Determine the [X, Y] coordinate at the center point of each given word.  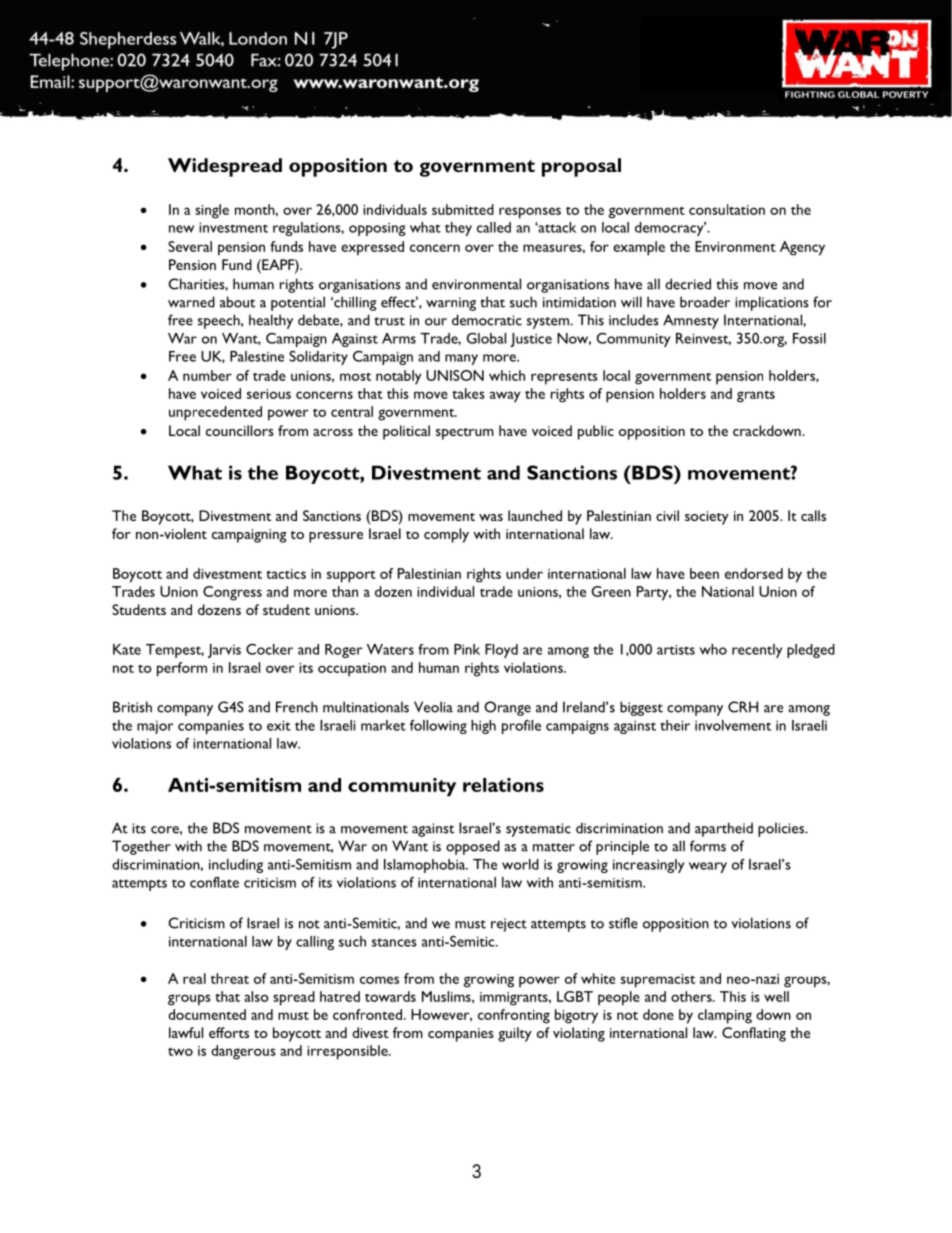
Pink [467, 649]
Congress [232, 593]
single [212, 211]
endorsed [754, 573]
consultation [727, 209]
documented [207, 1014]
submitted [463, 209]
